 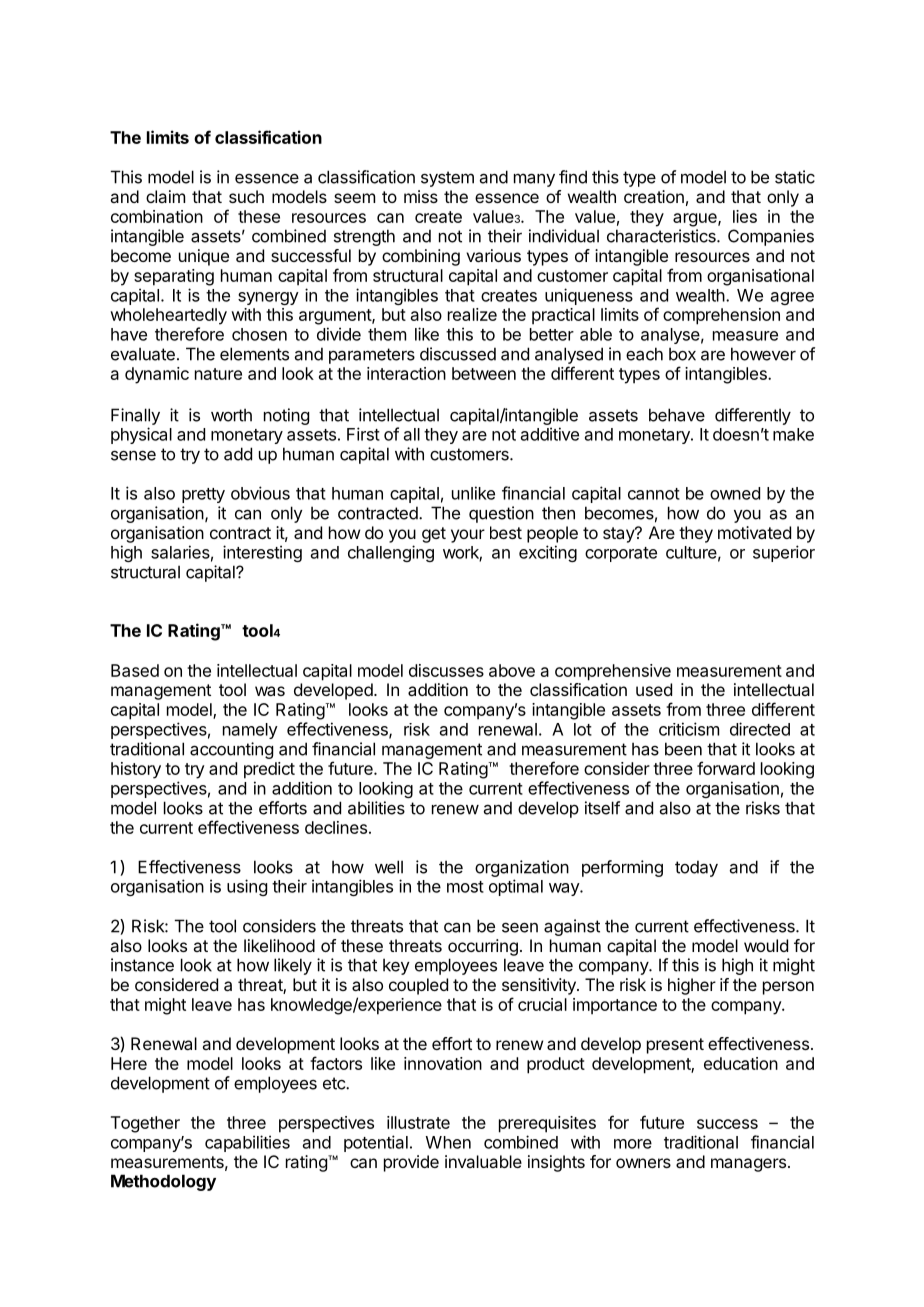 I want to click on used, so click(x=654, y=689).
